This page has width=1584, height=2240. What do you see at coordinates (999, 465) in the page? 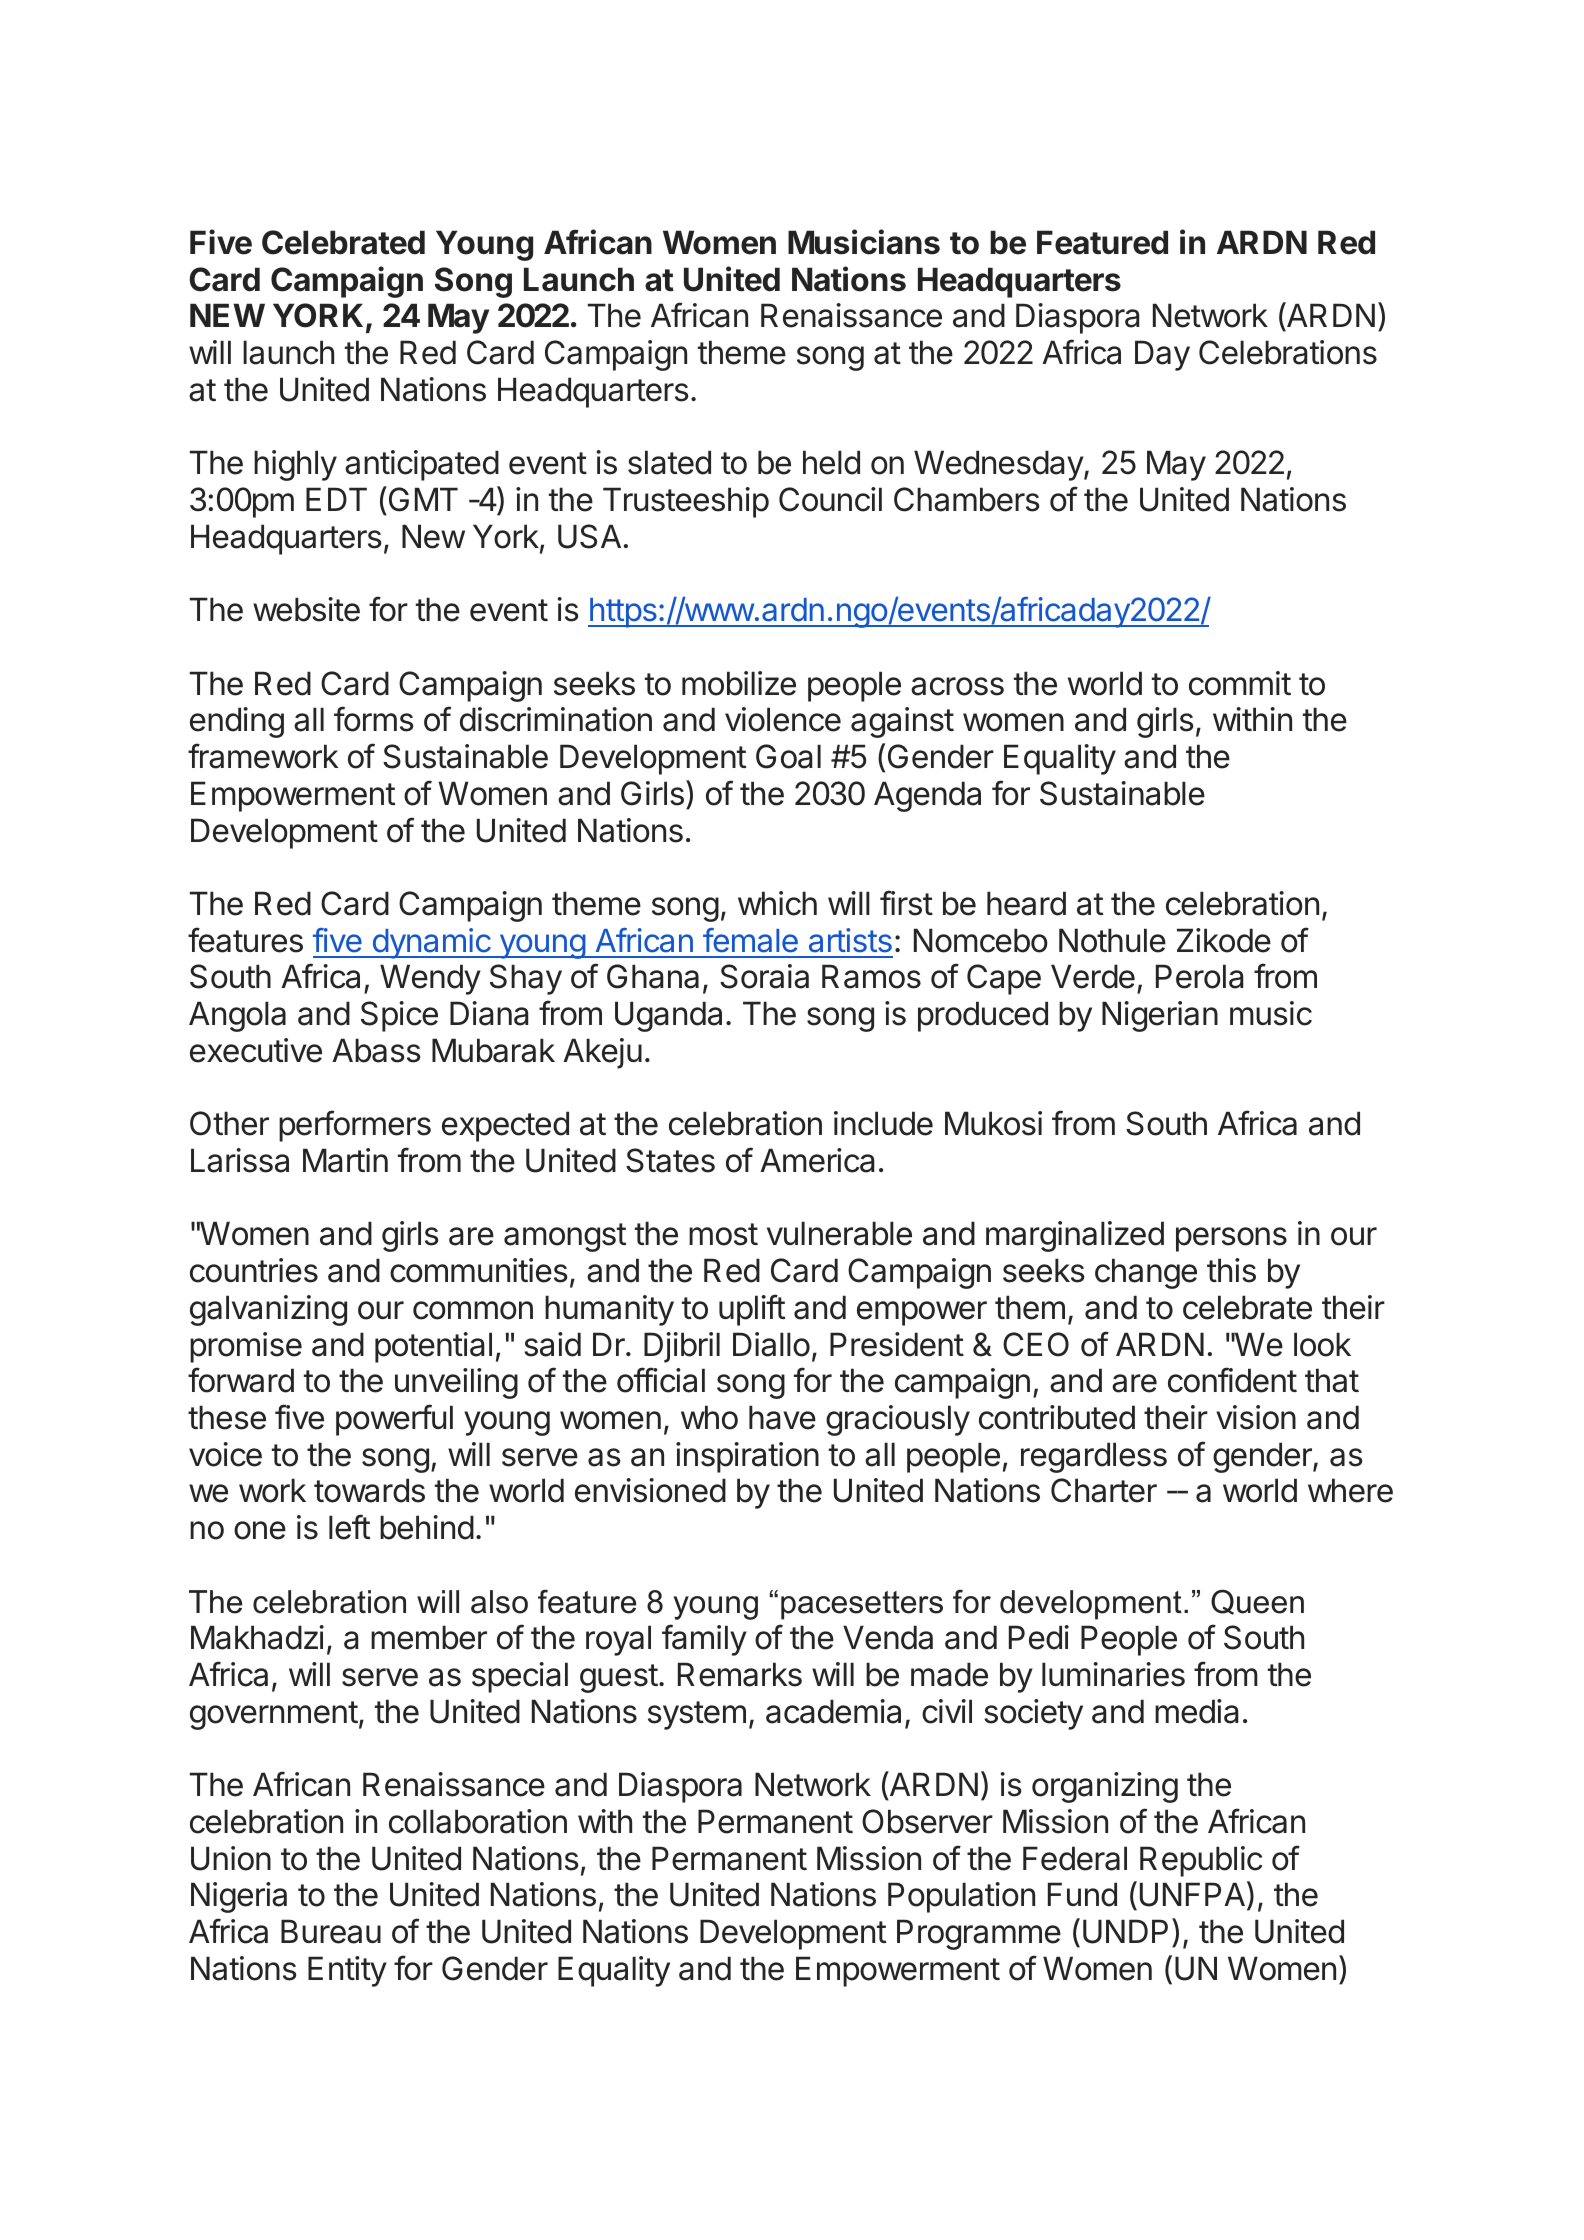
I see `Wednesday` at bounding box center [999, 465].
